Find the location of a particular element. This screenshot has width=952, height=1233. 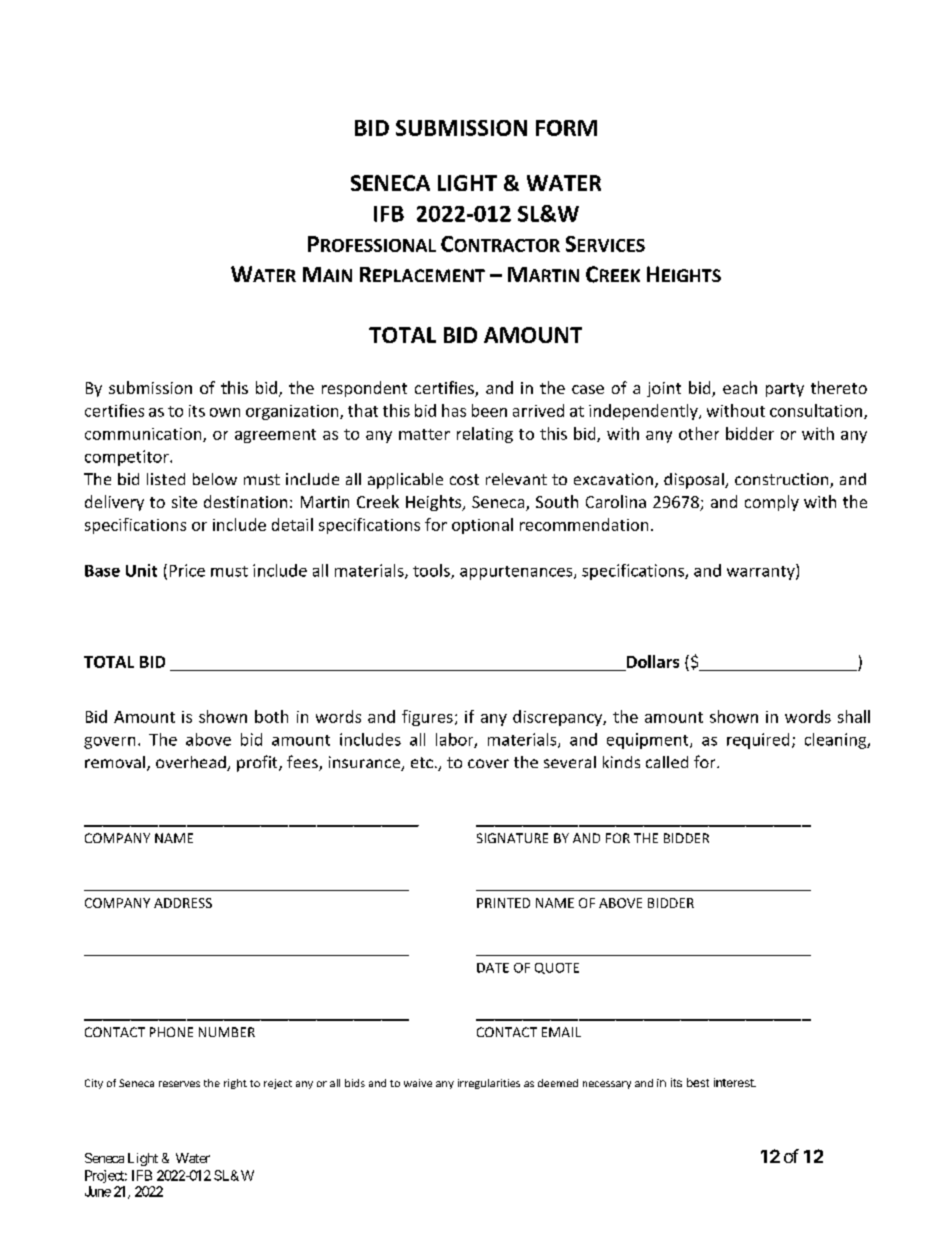

QUOTE is located at coordinates (557, 968).
